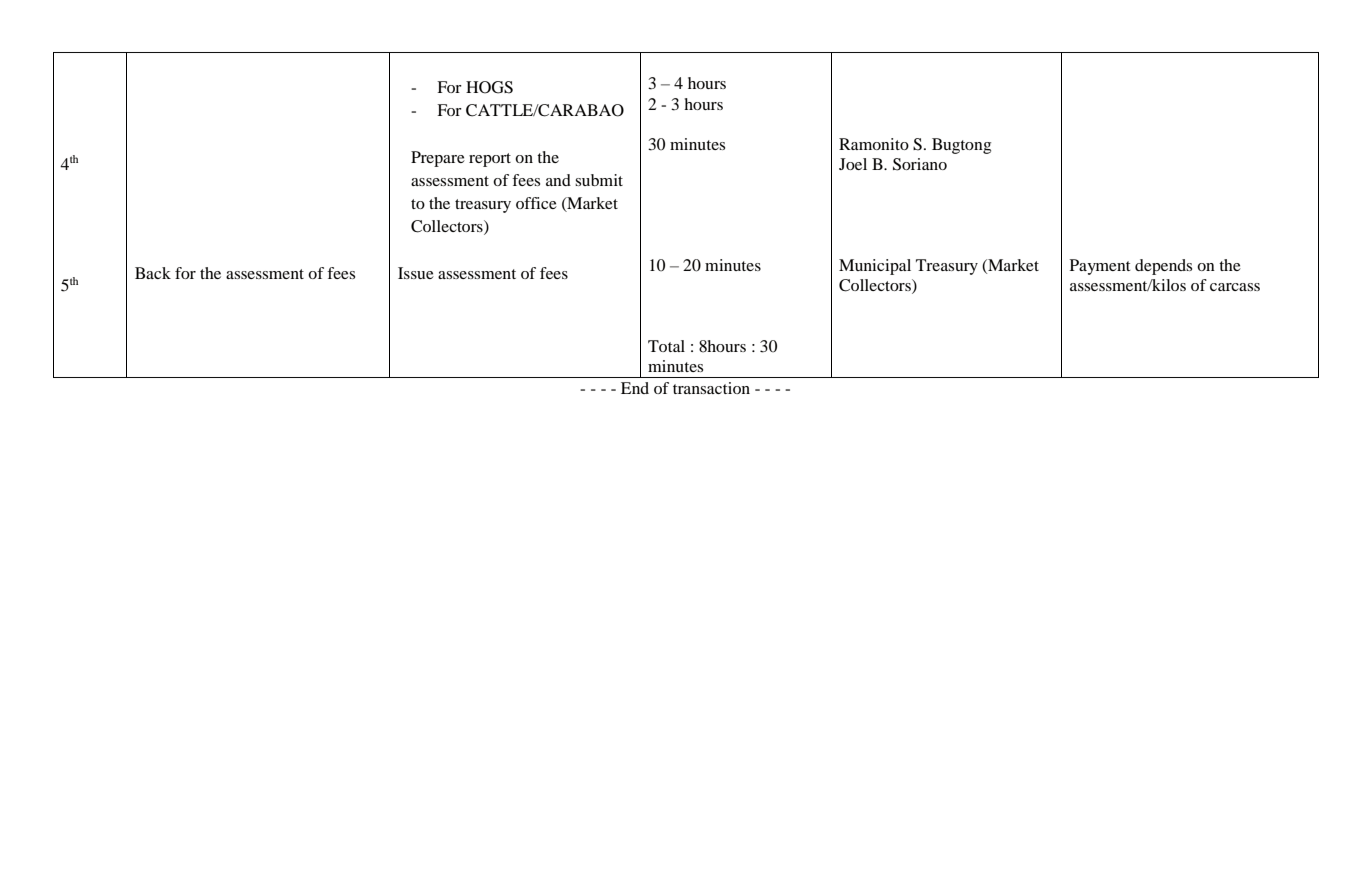 This screenshot has height=896, width=1371. What do you see at coordinates (599, 180) in the screenshot?
I see `submit` at bounding box center [599, 180].
